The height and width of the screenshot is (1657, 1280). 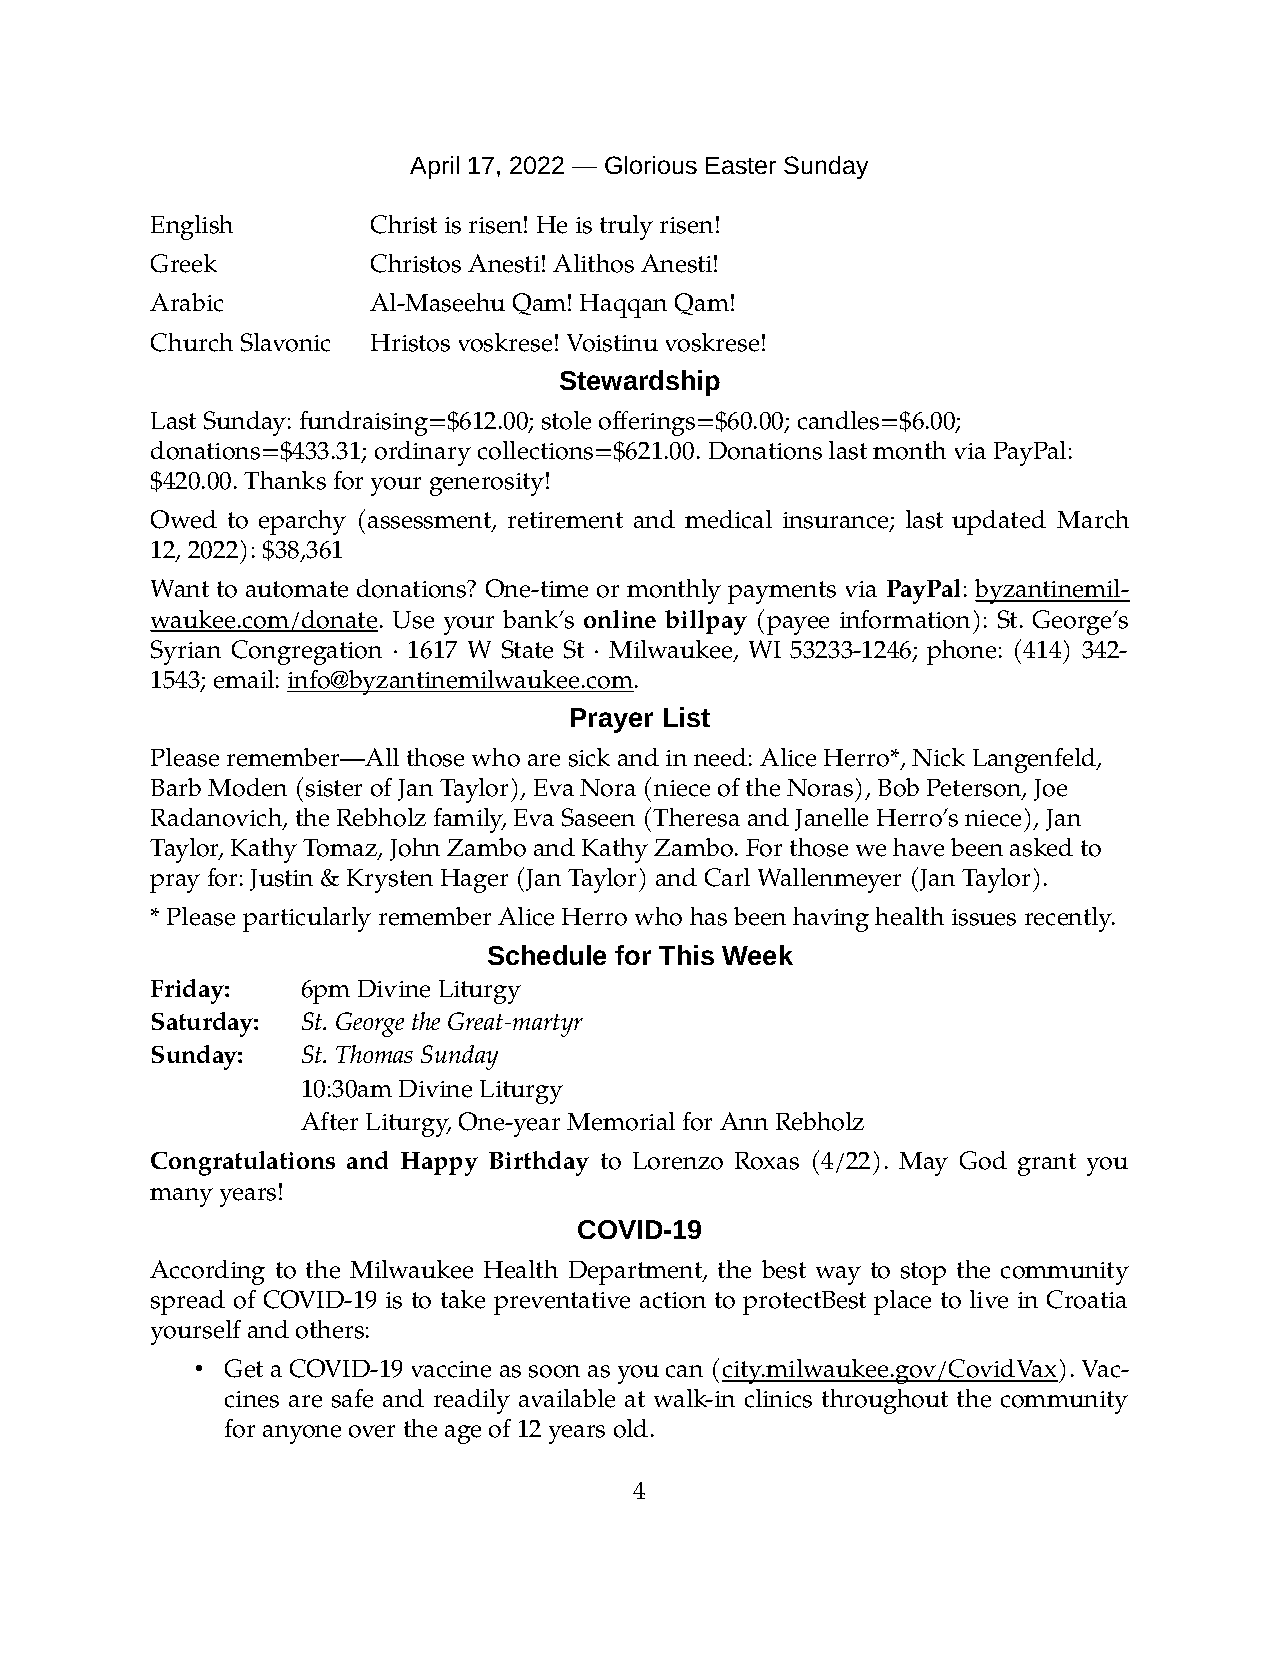 What do you see at coordinates (626, 227) in the screenshot?
I see `truly` at bounding box center [626, 227].
